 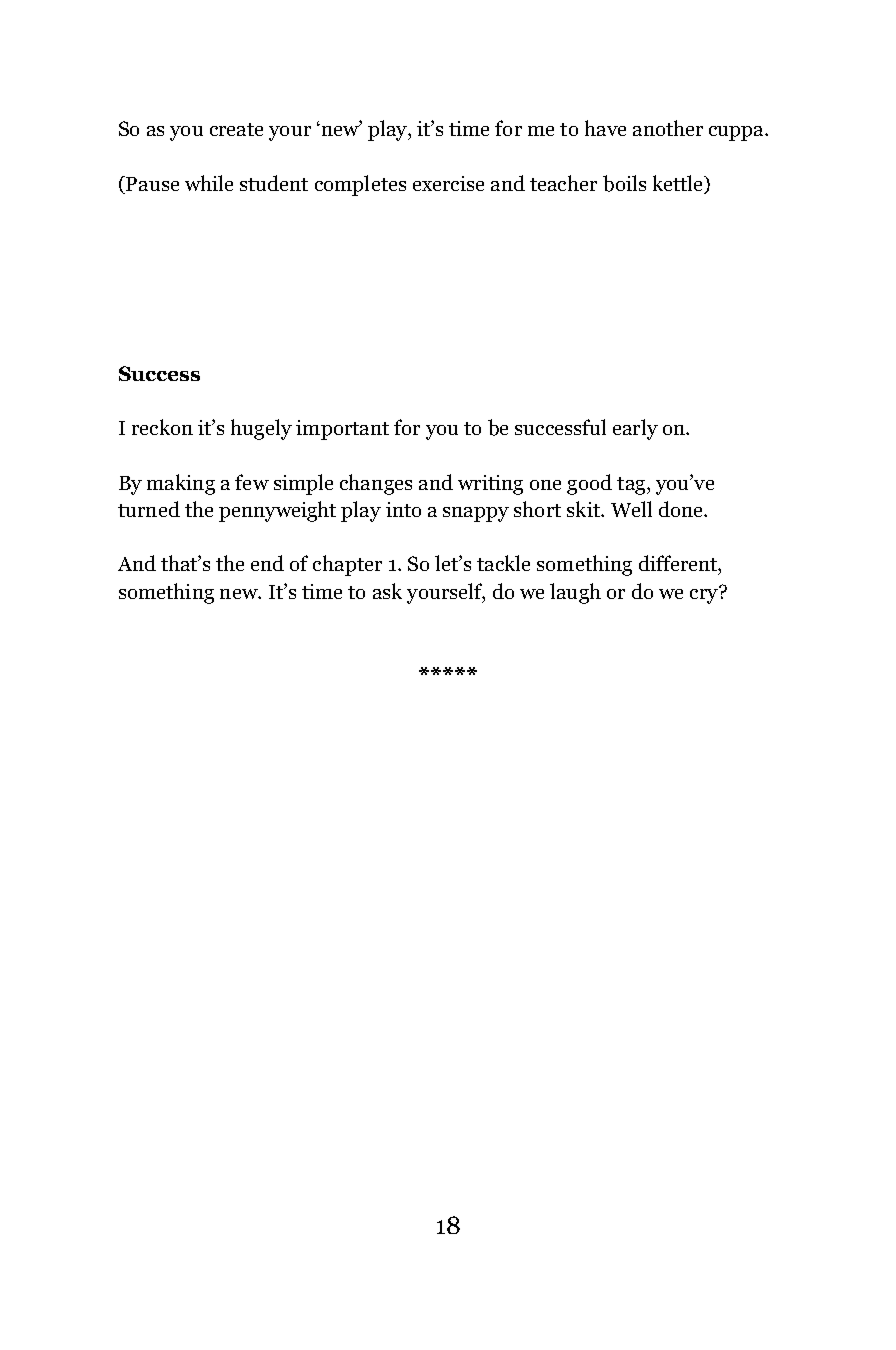 What do you see at coordinates (252, 482) in the image?
I see `few` at bounding box center [252, 482].
